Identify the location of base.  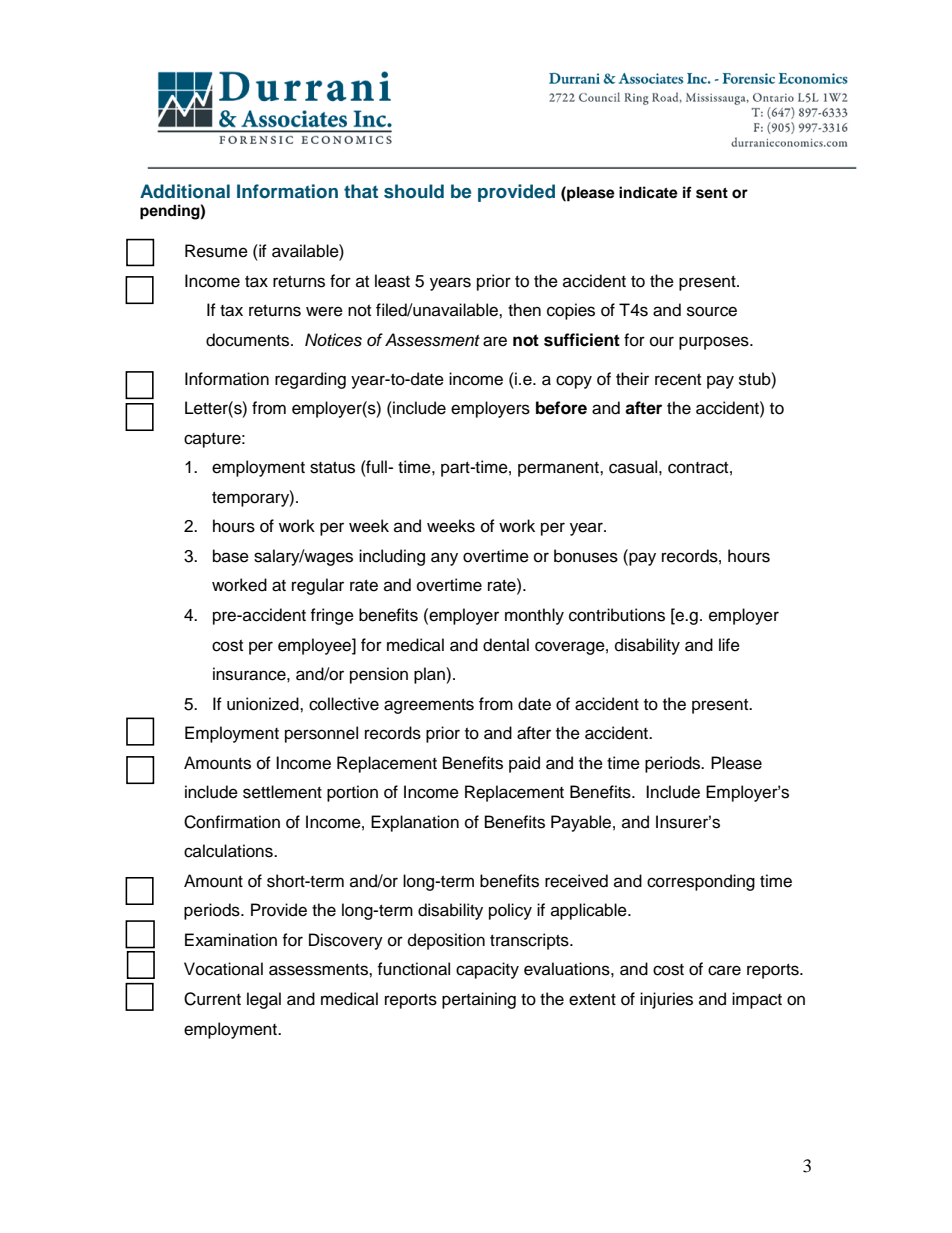
(231, 556).
